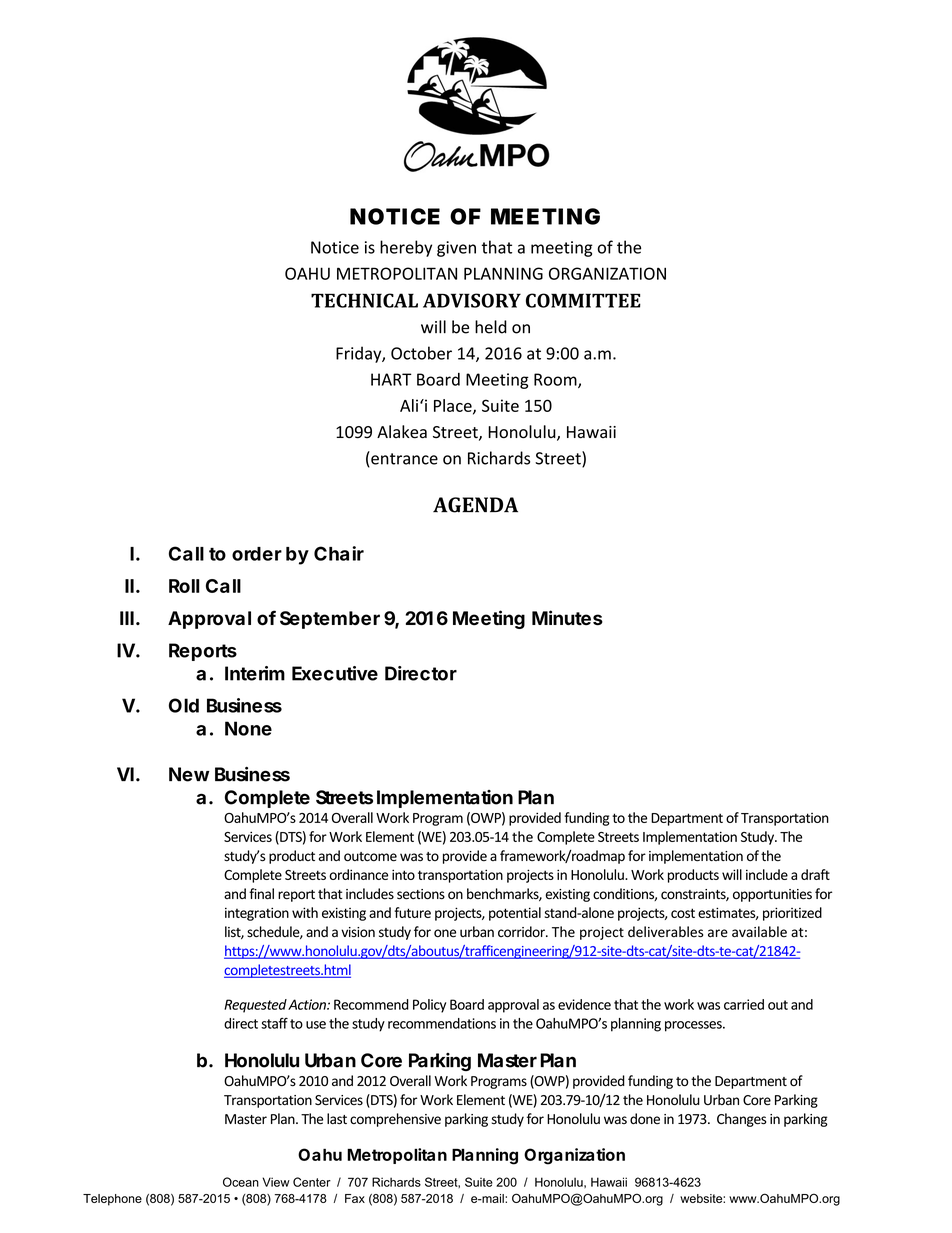  Describe the element at coordinates (364, 300) in the screenshot. I see `TECHNICAL` at that location.
